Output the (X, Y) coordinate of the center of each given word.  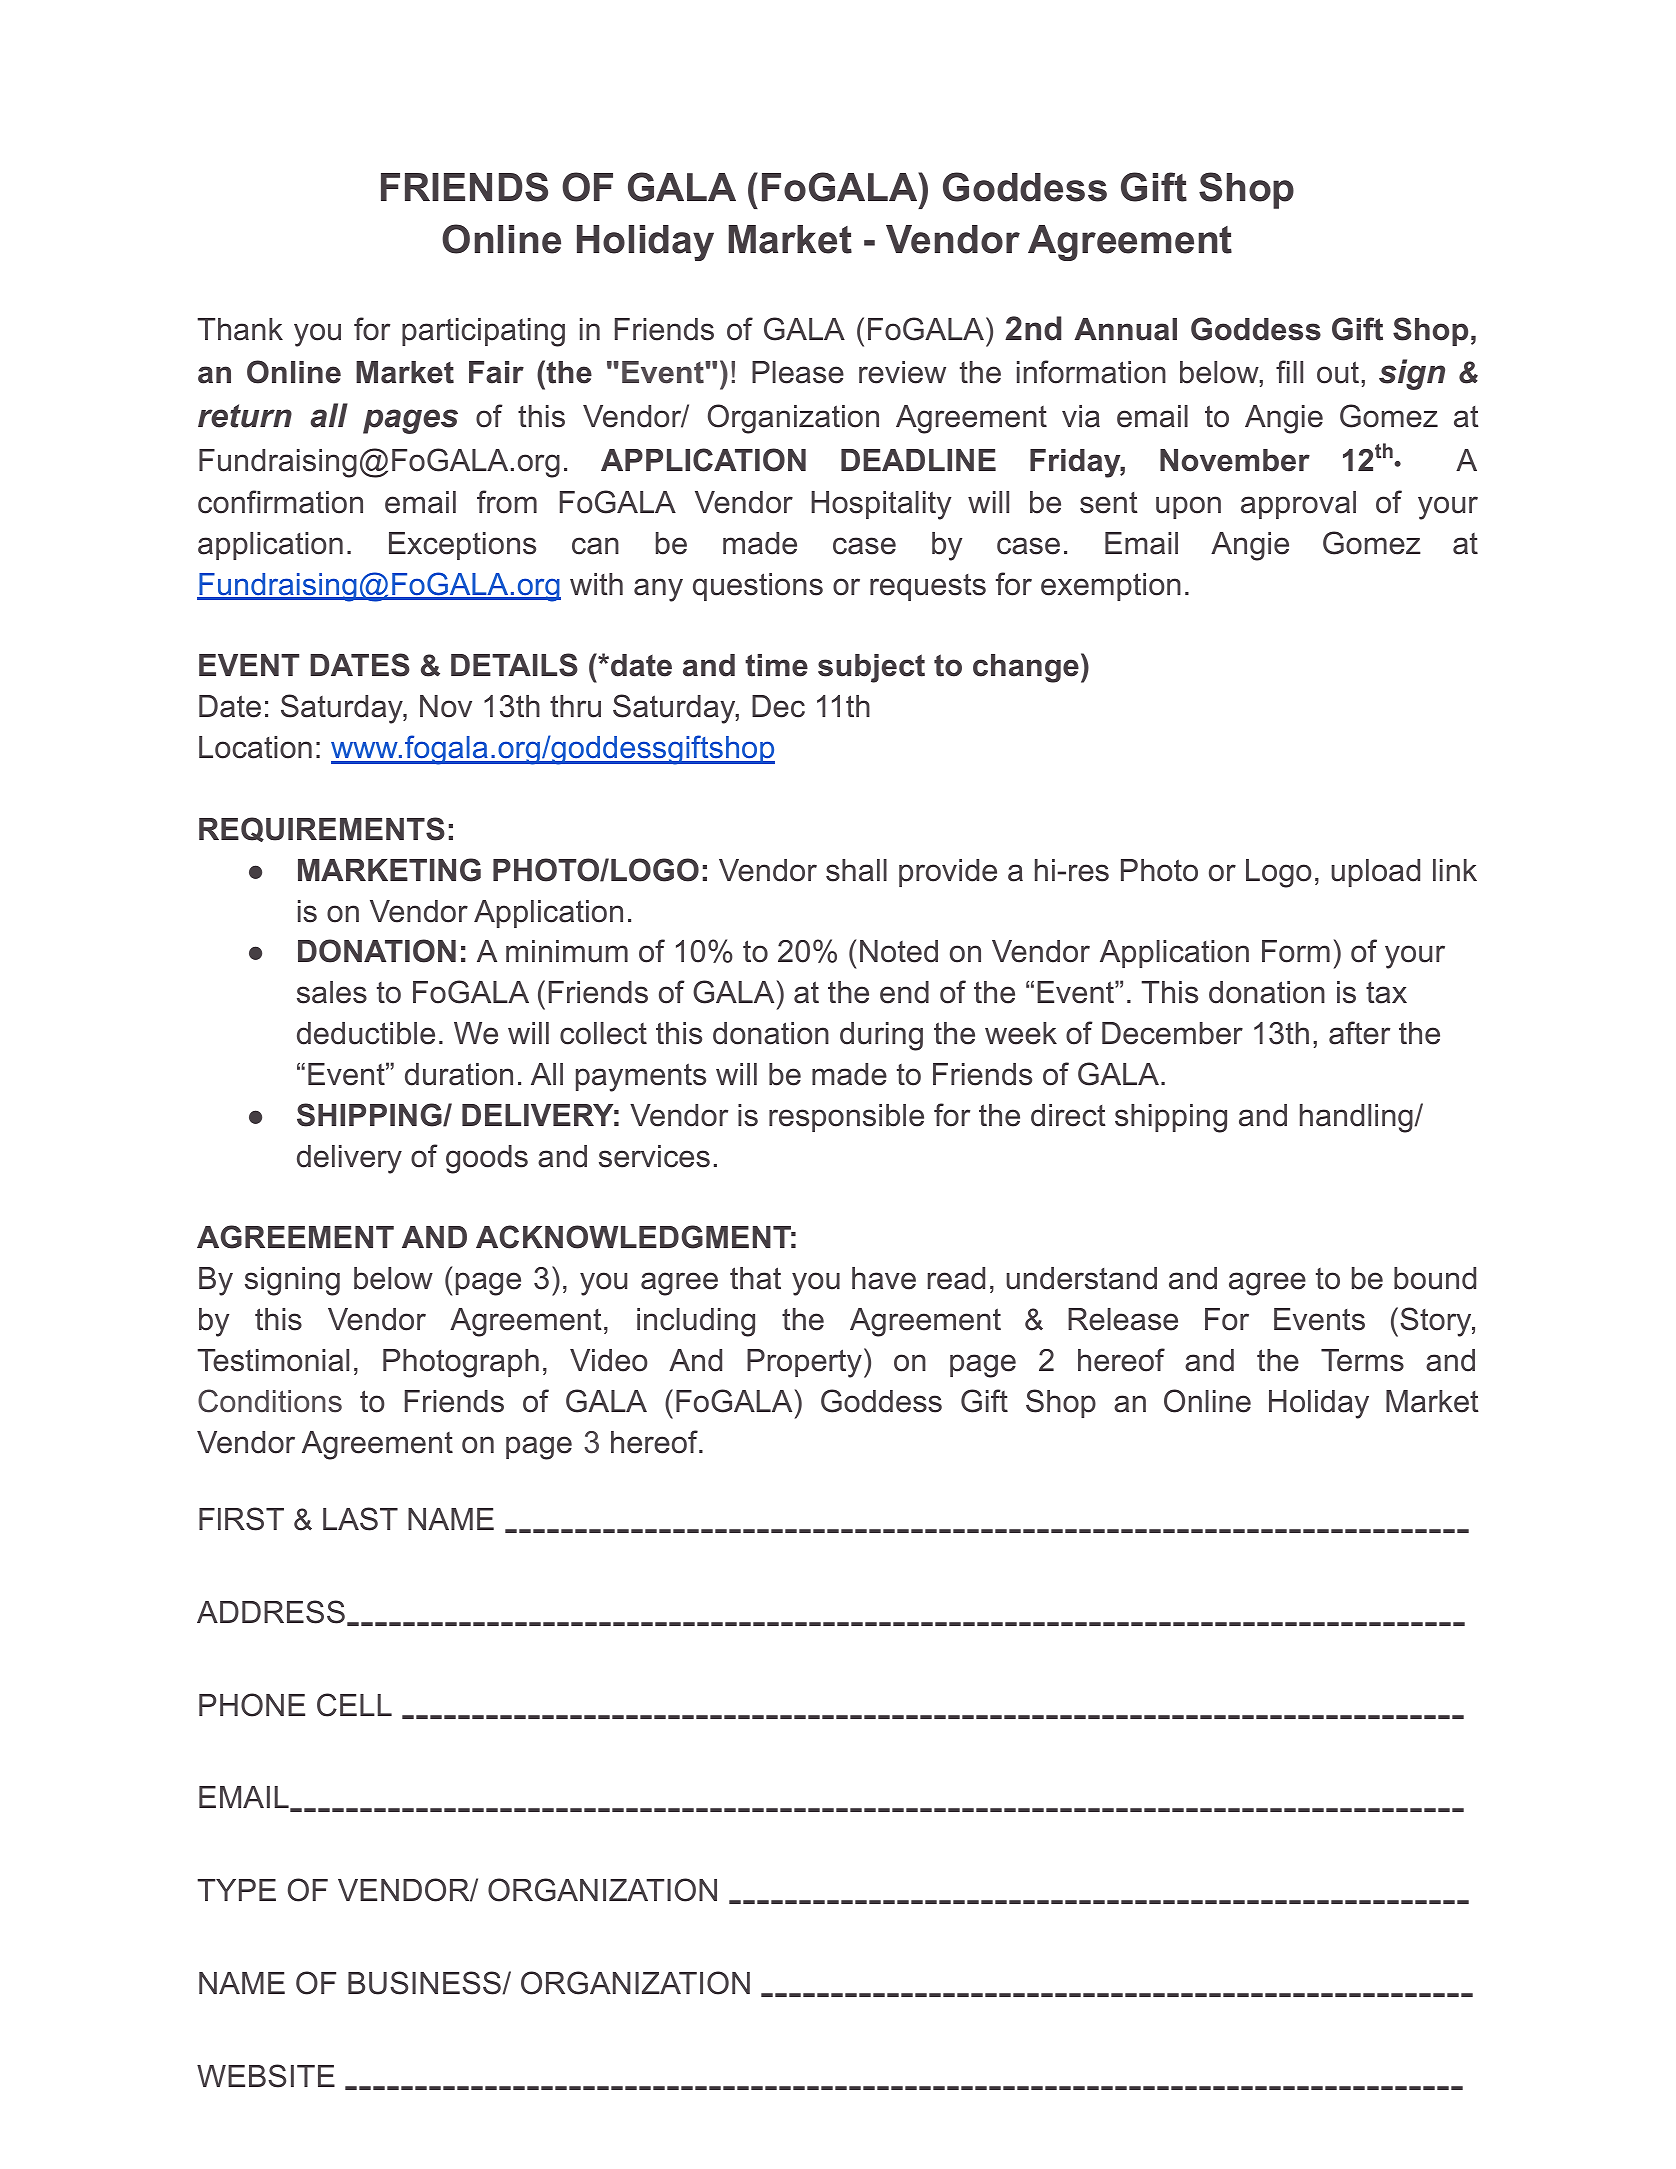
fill (1289, 371)
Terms (1362, 1360)
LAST (360, 1519)
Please (798, 372)
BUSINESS (425, 1983)
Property (804, 1363)
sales (332, 992)
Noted (899, 951)
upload (1375, 873)
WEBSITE (266, 2076)
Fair (496, 372)
